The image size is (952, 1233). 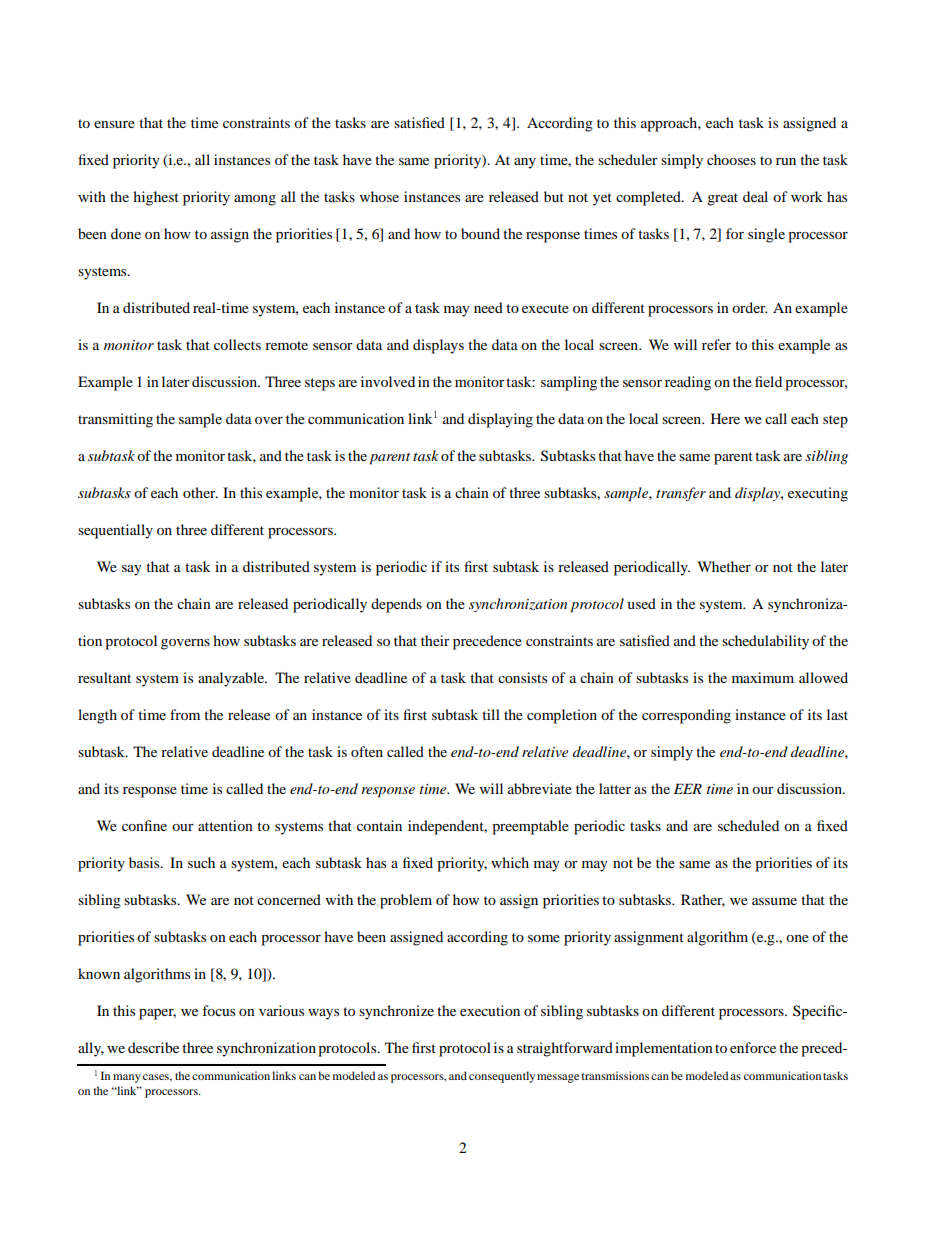 What do you see at coordinates (502, 1077) in the document?
I see `consequently` at bounding box center [502, 1077].
